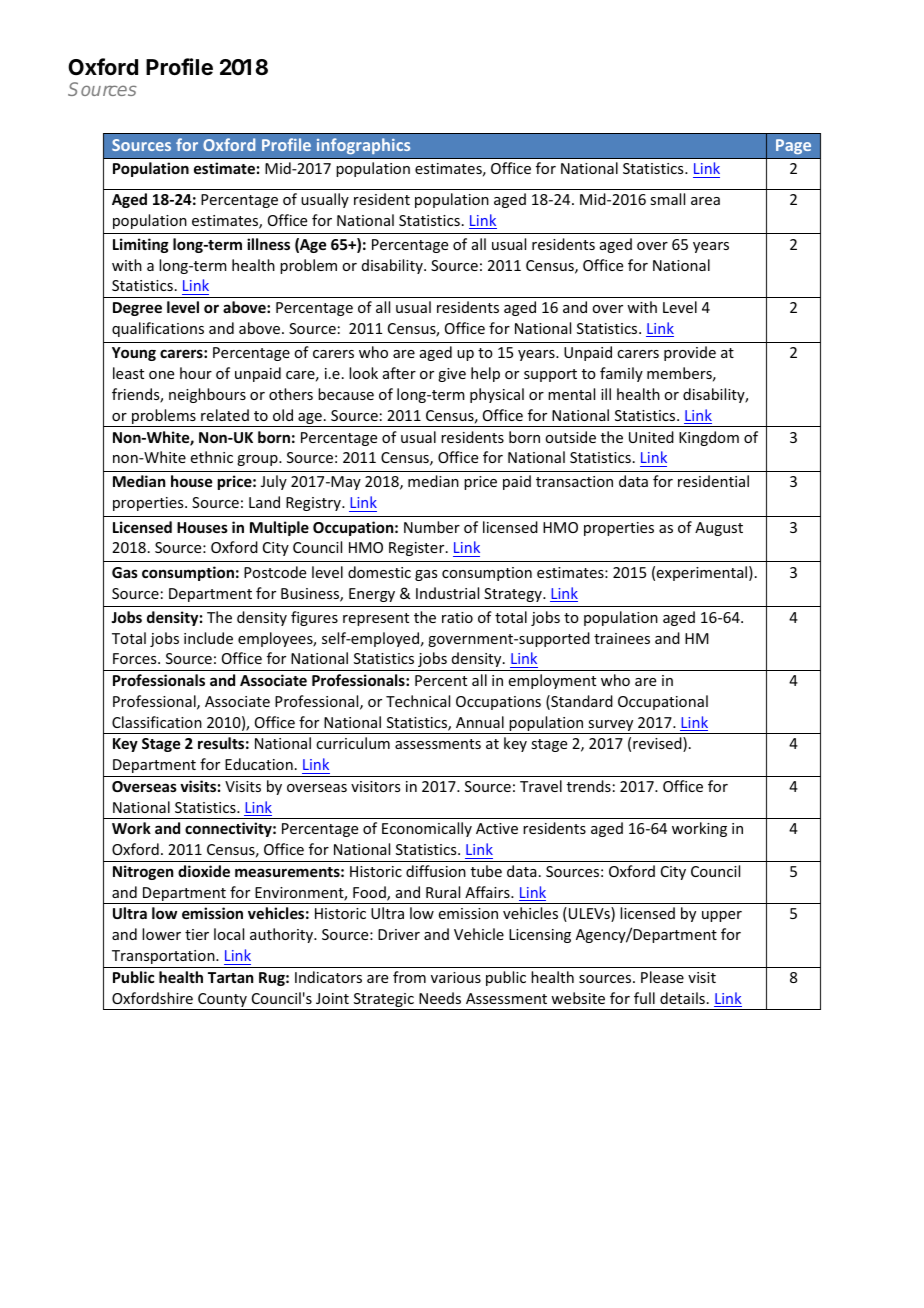 This screenshot has width=924, height=1308. Describe the element at coordinates (719, 529) in the screenshot. I see `August` at that location.
